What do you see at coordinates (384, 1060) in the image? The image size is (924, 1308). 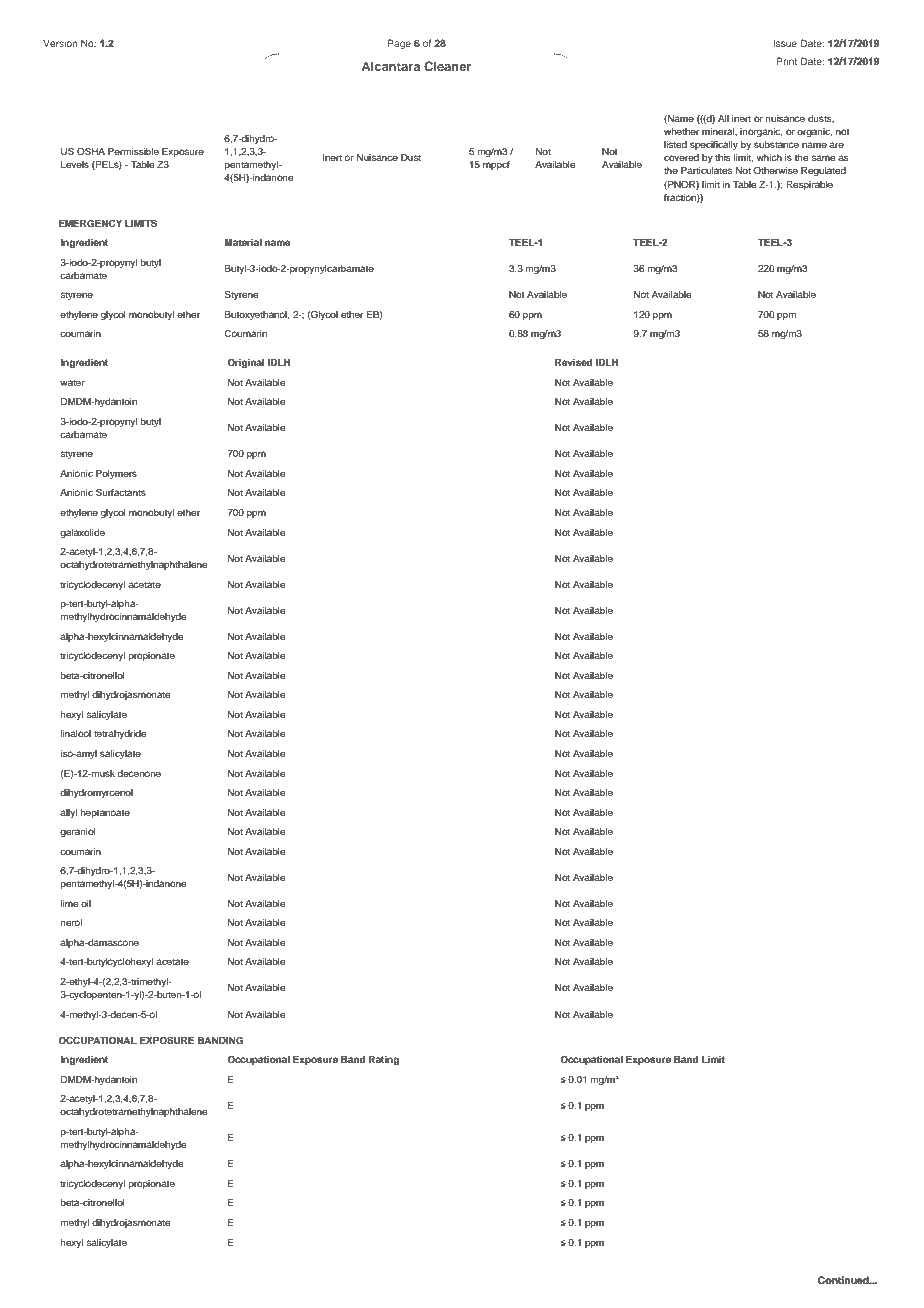 I see `Rating` at bounding box center [384, 1060].
